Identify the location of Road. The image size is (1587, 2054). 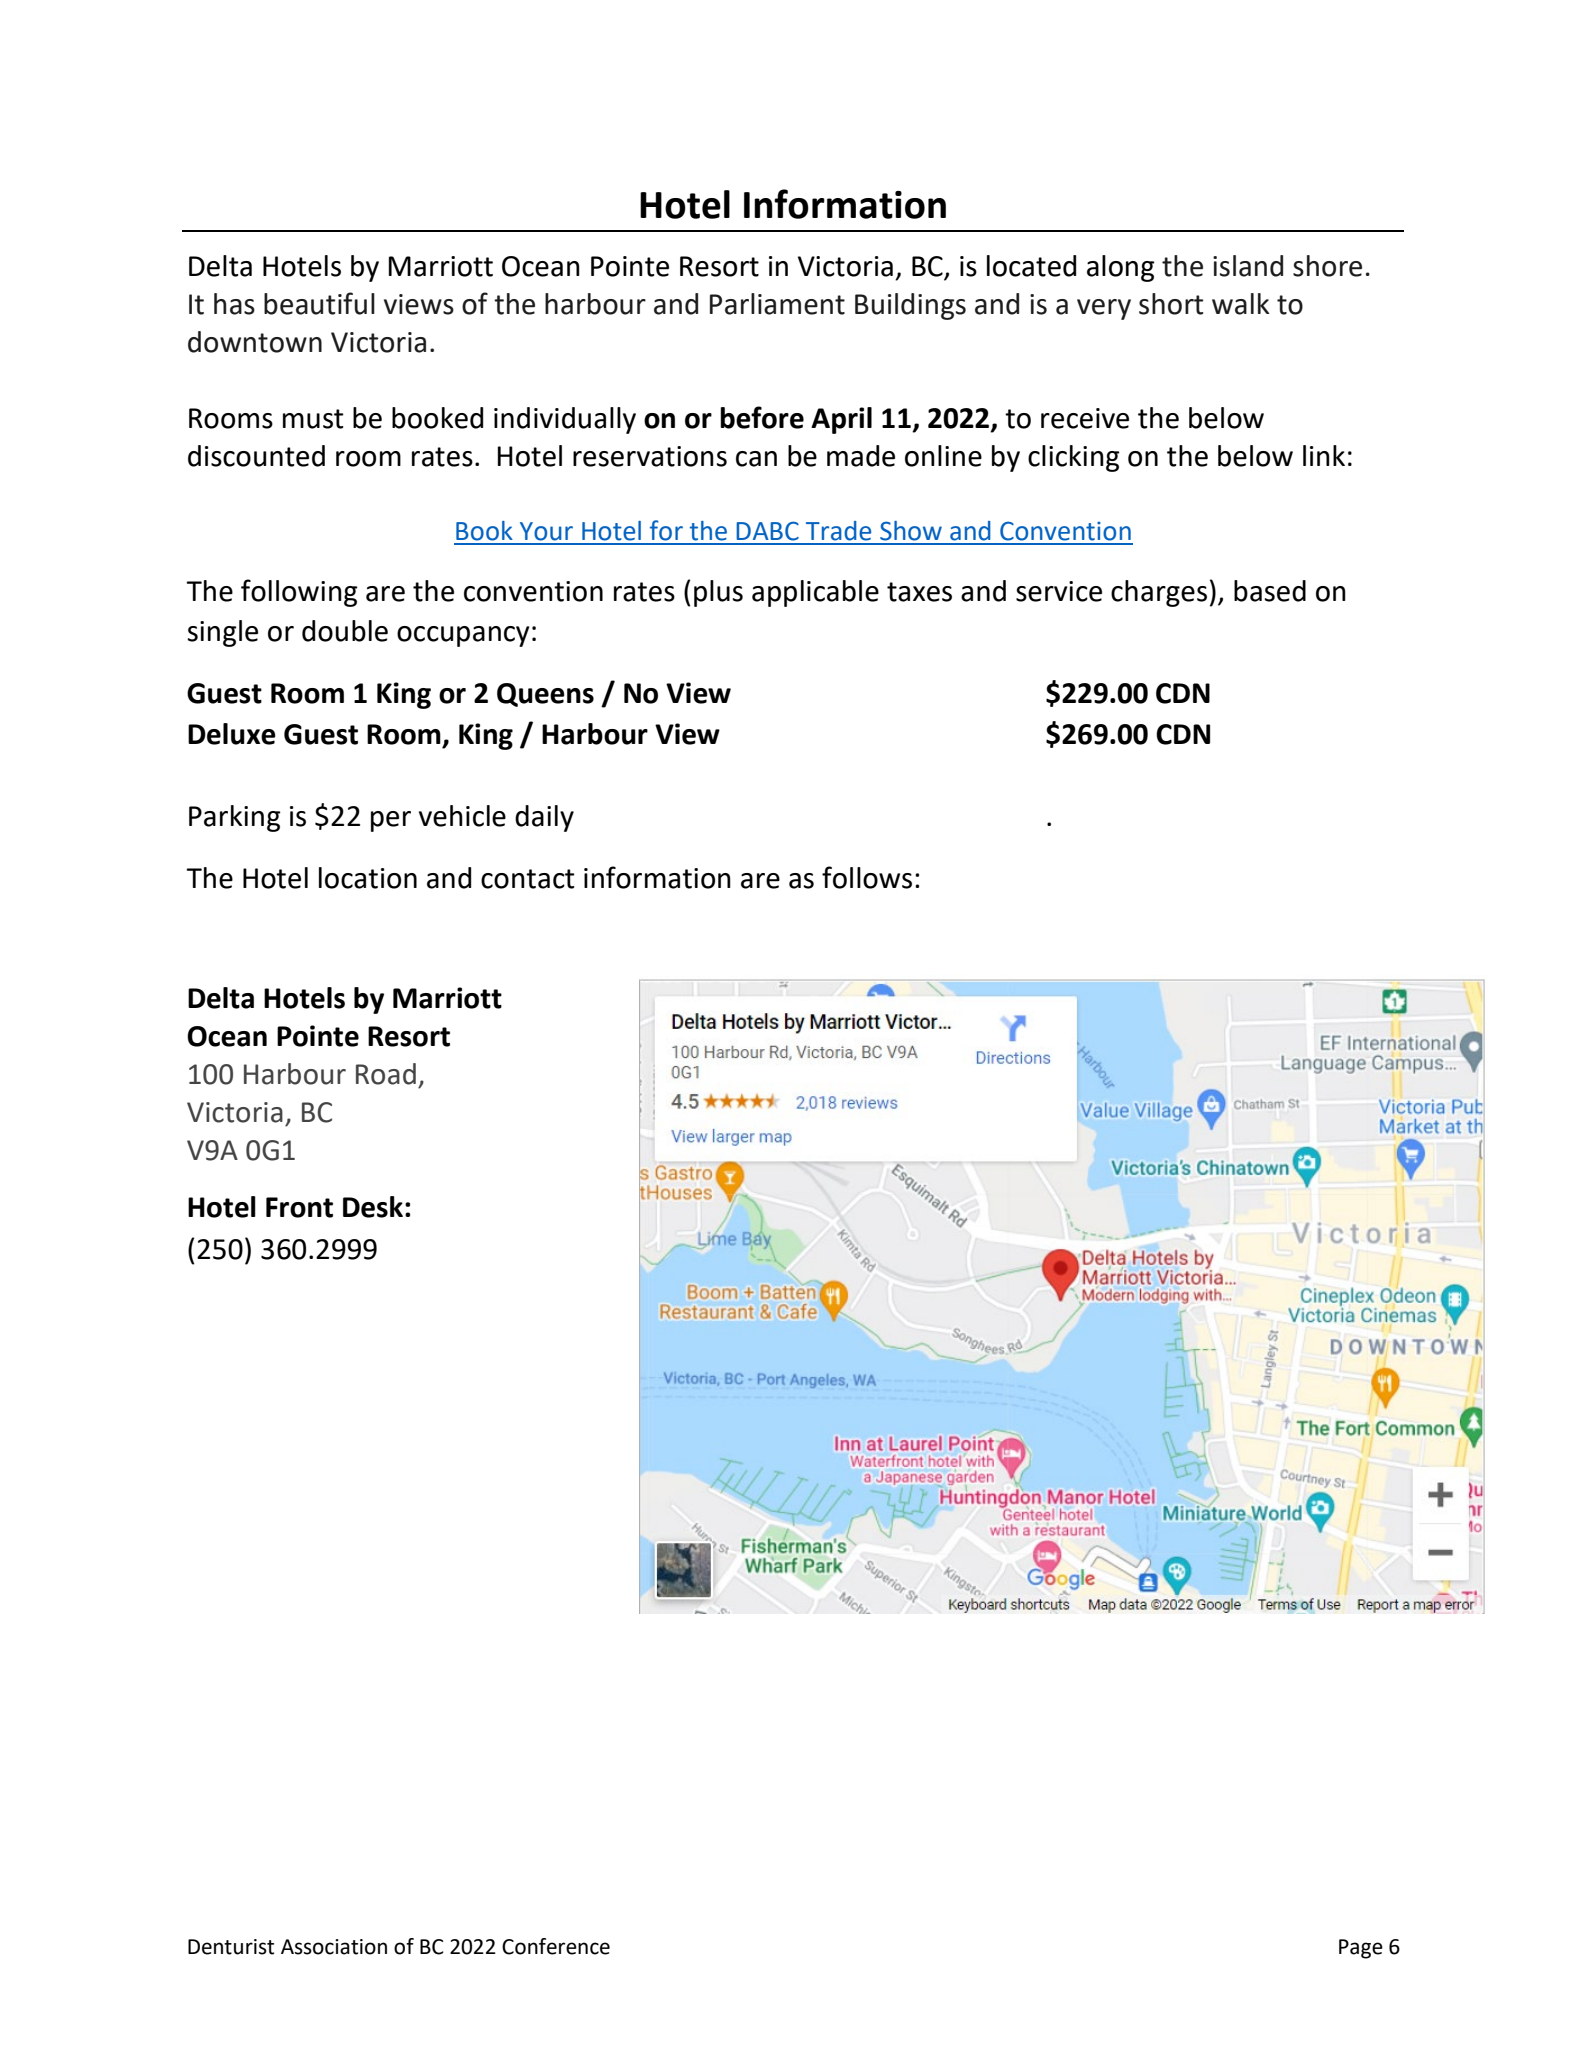
(386, 1074).
